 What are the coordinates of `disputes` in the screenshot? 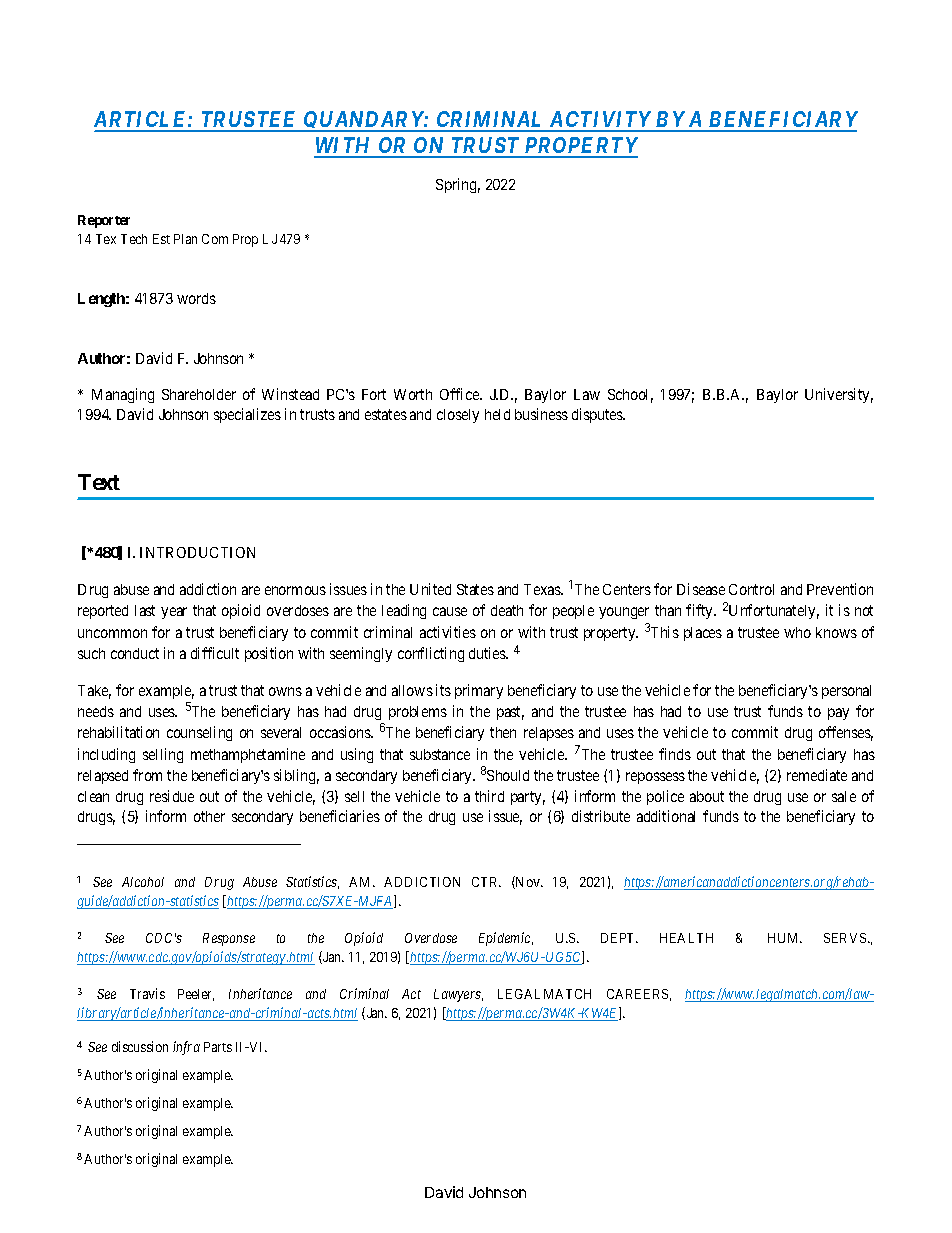 It's located at (598, 415).
